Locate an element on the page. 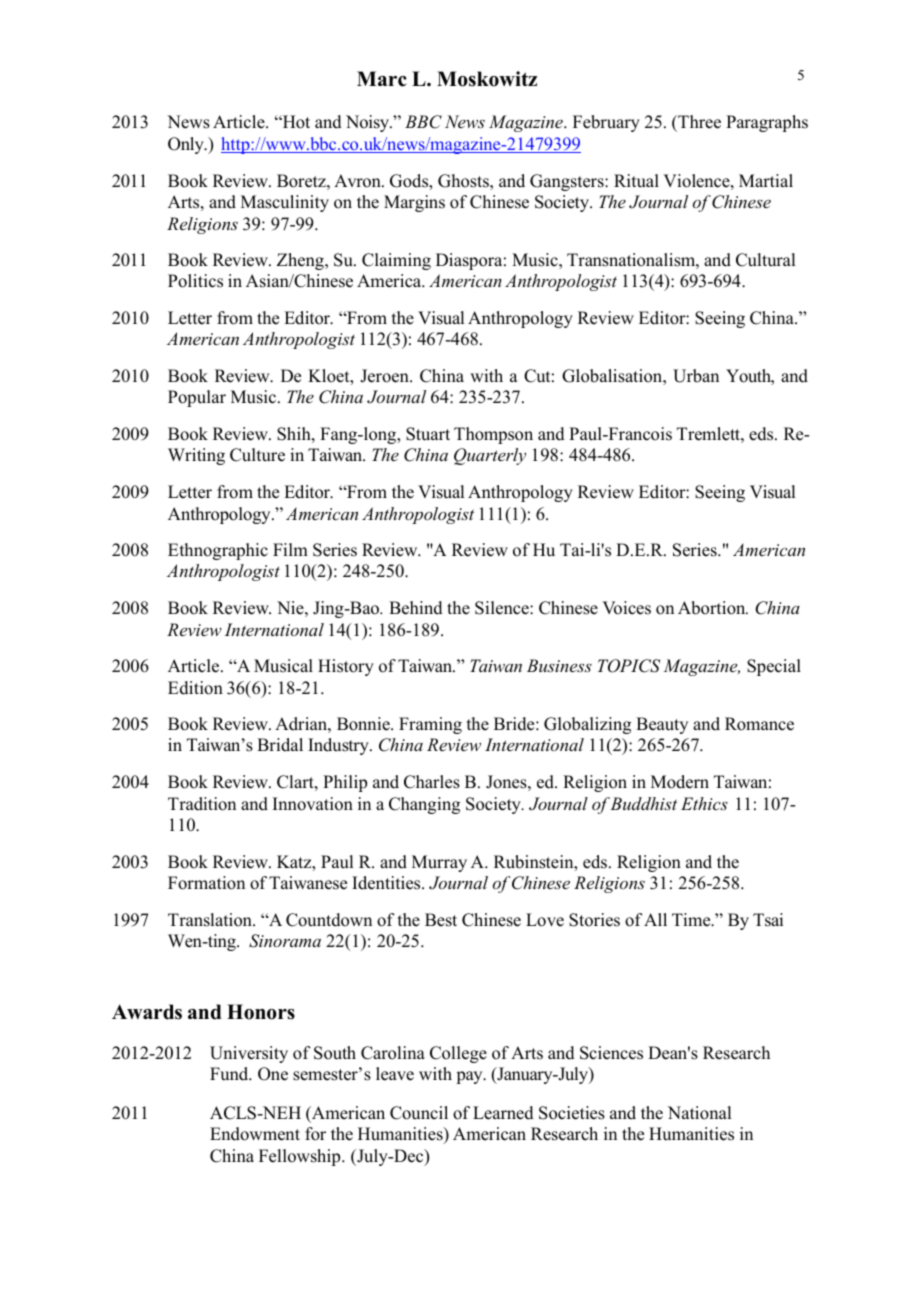  Endowment is located at coordinates (255, 1134).
